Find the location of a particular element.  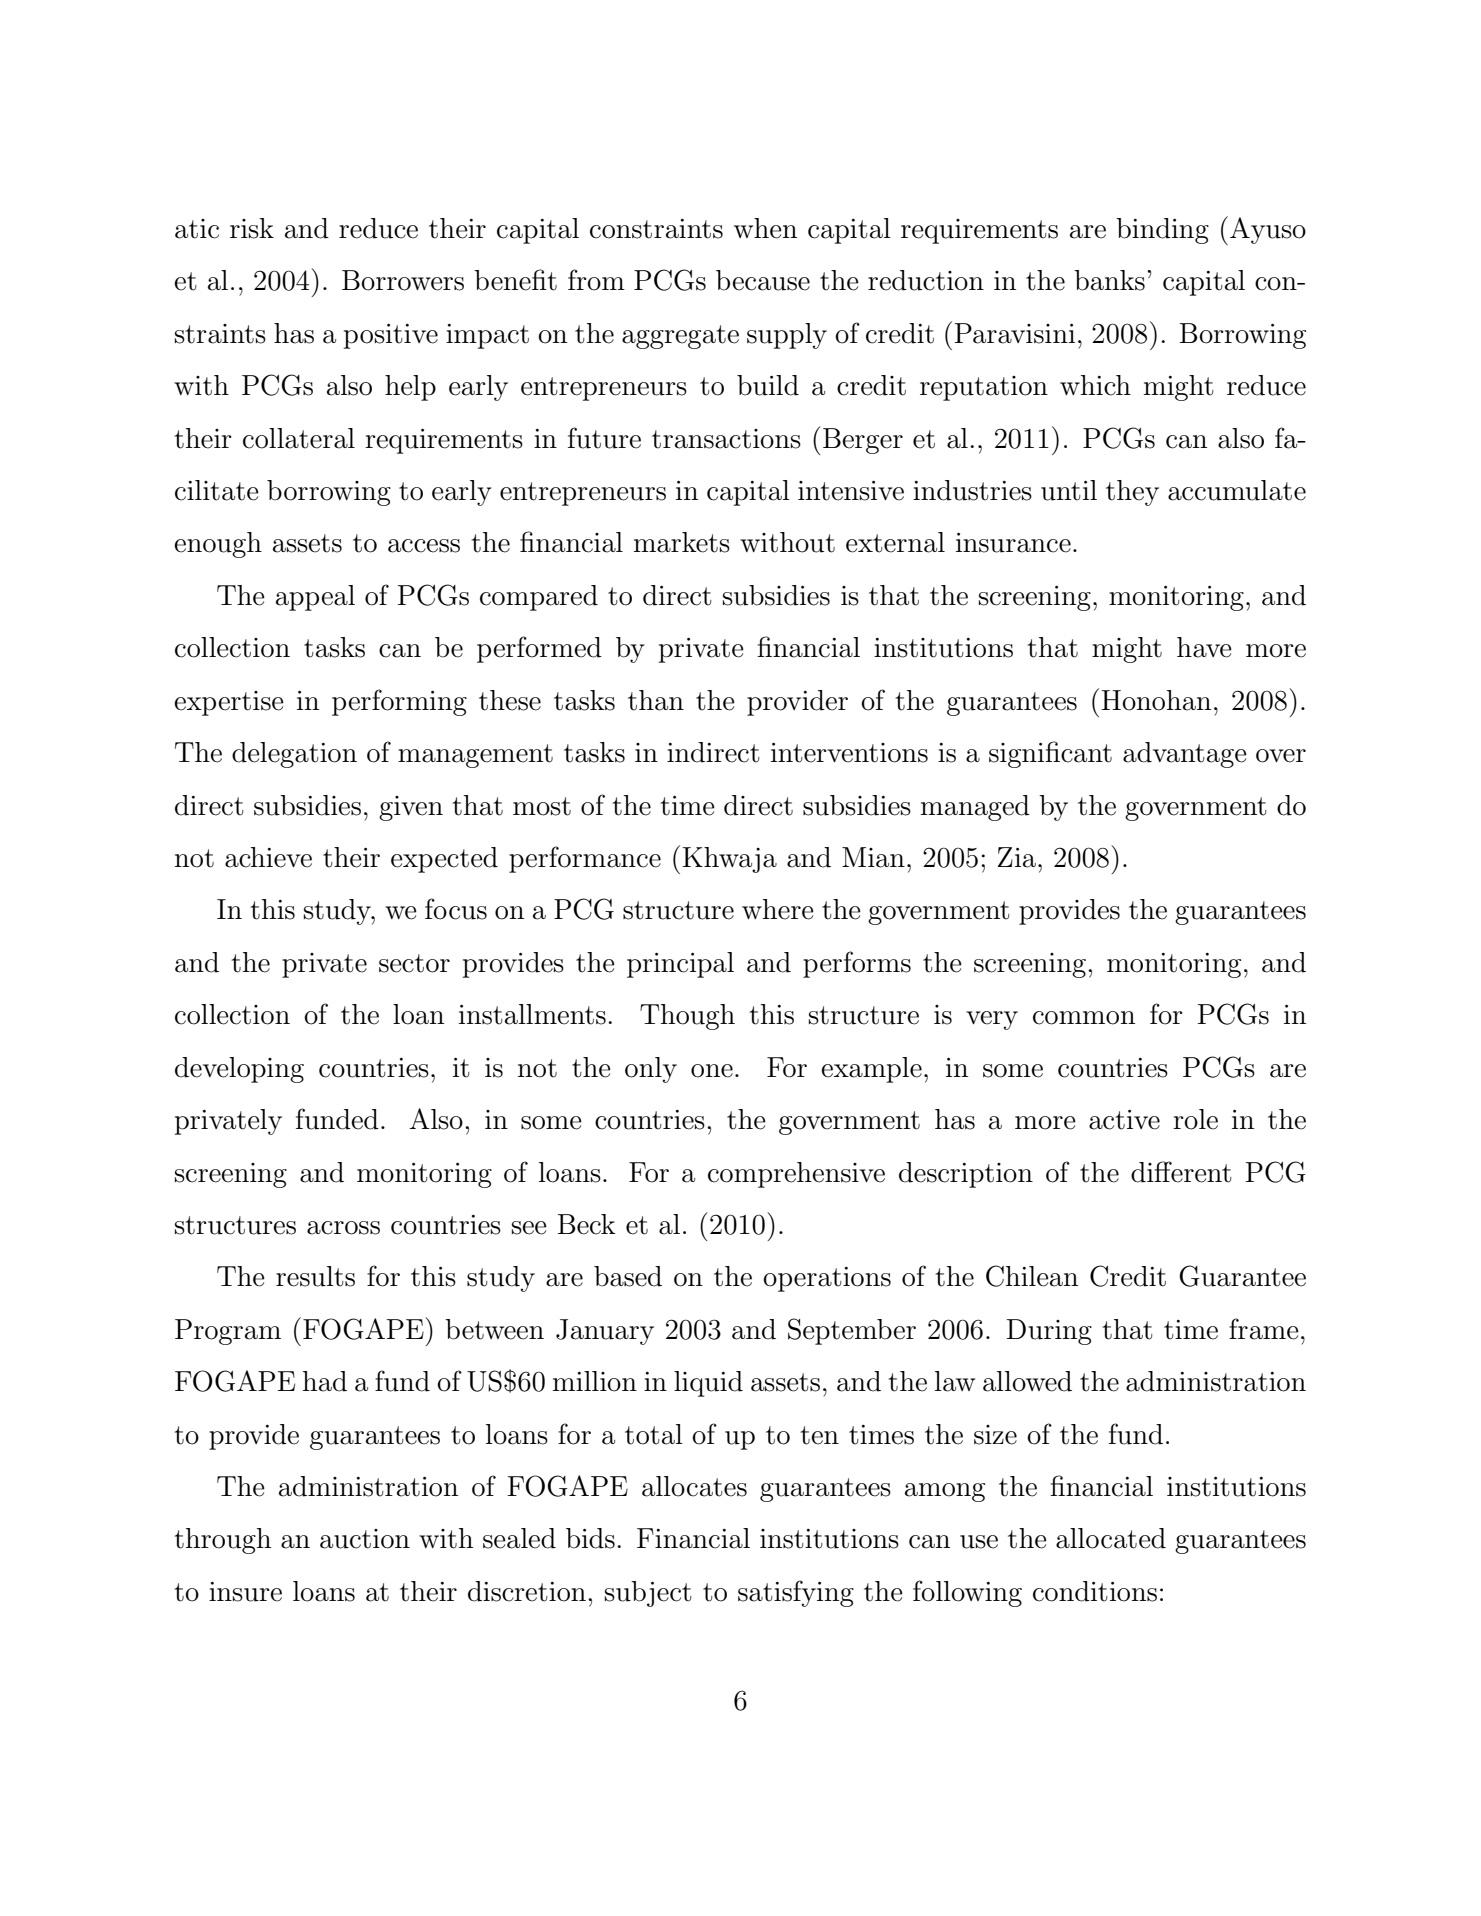

Borrowers is located at coordinates (403, 280).
